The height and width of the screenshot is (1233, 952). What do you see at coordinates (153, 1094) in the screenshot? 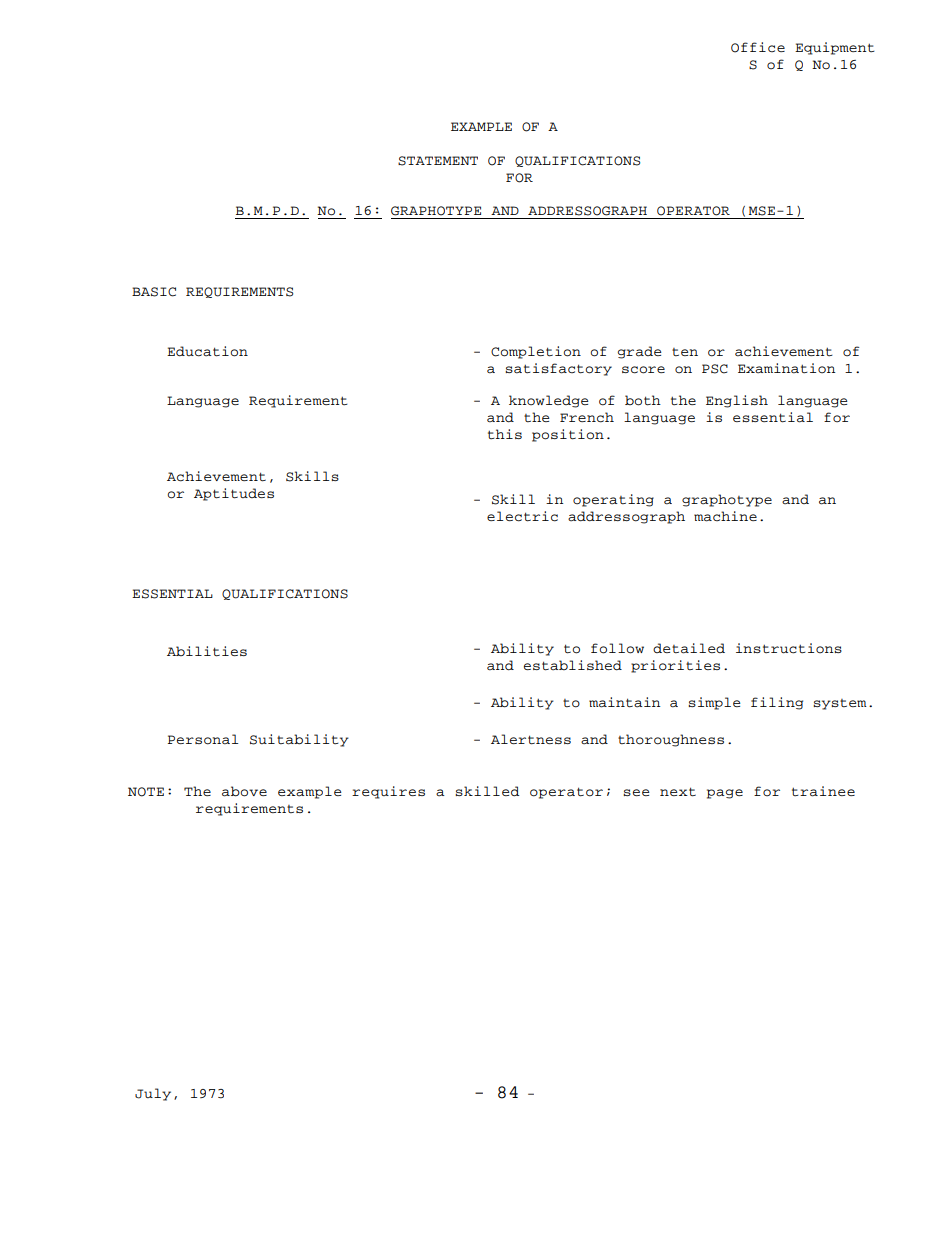
I see `July` at bounding box center [153, 1094].
